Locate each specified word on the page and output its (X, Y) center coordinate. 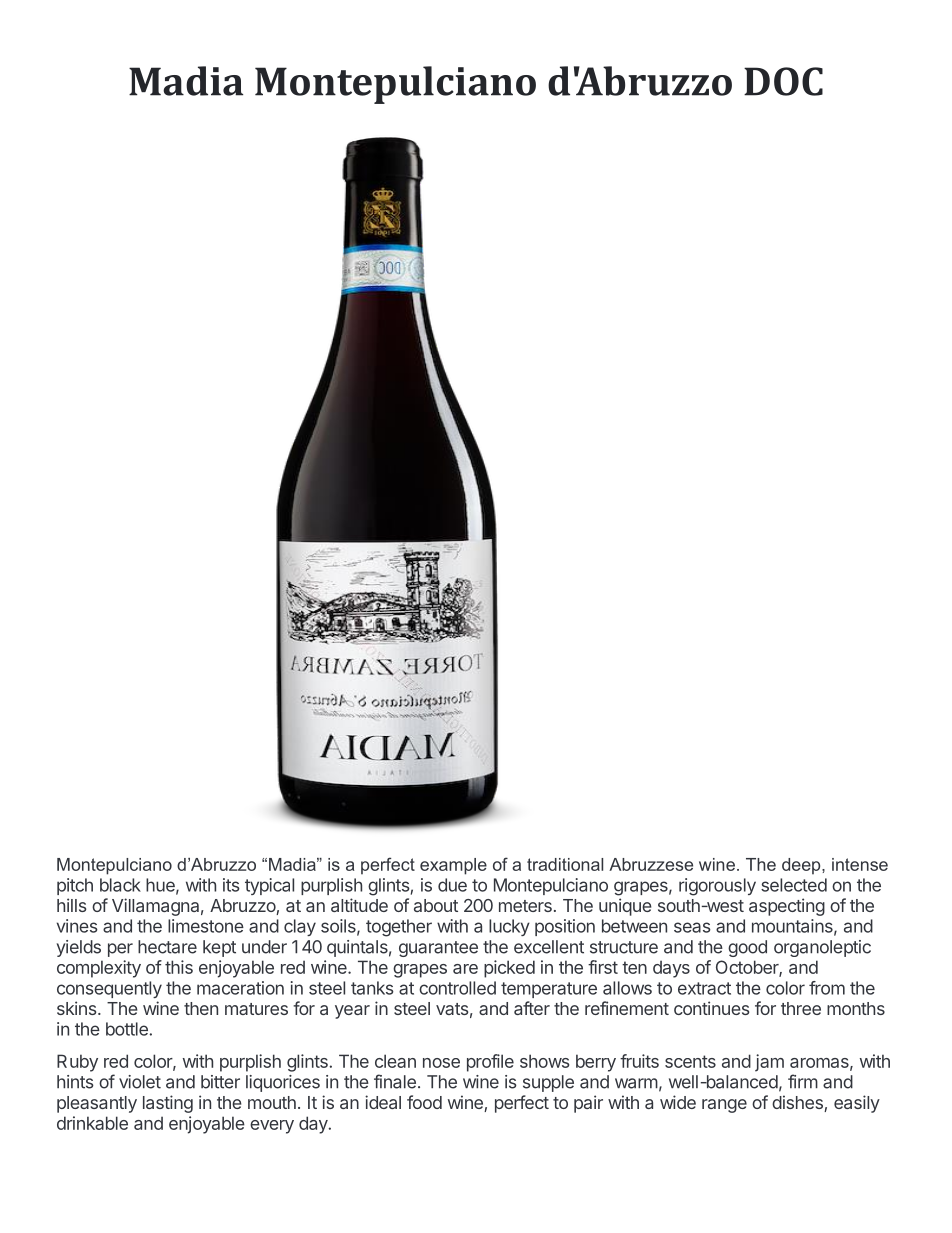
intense (860, 864)
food (424, 1102)
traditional (565, 864)
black (120, 885)
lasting (168, 1104)
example (453, 866)
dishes (798, 1103)
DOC (783, 81)
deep (802, 866)
